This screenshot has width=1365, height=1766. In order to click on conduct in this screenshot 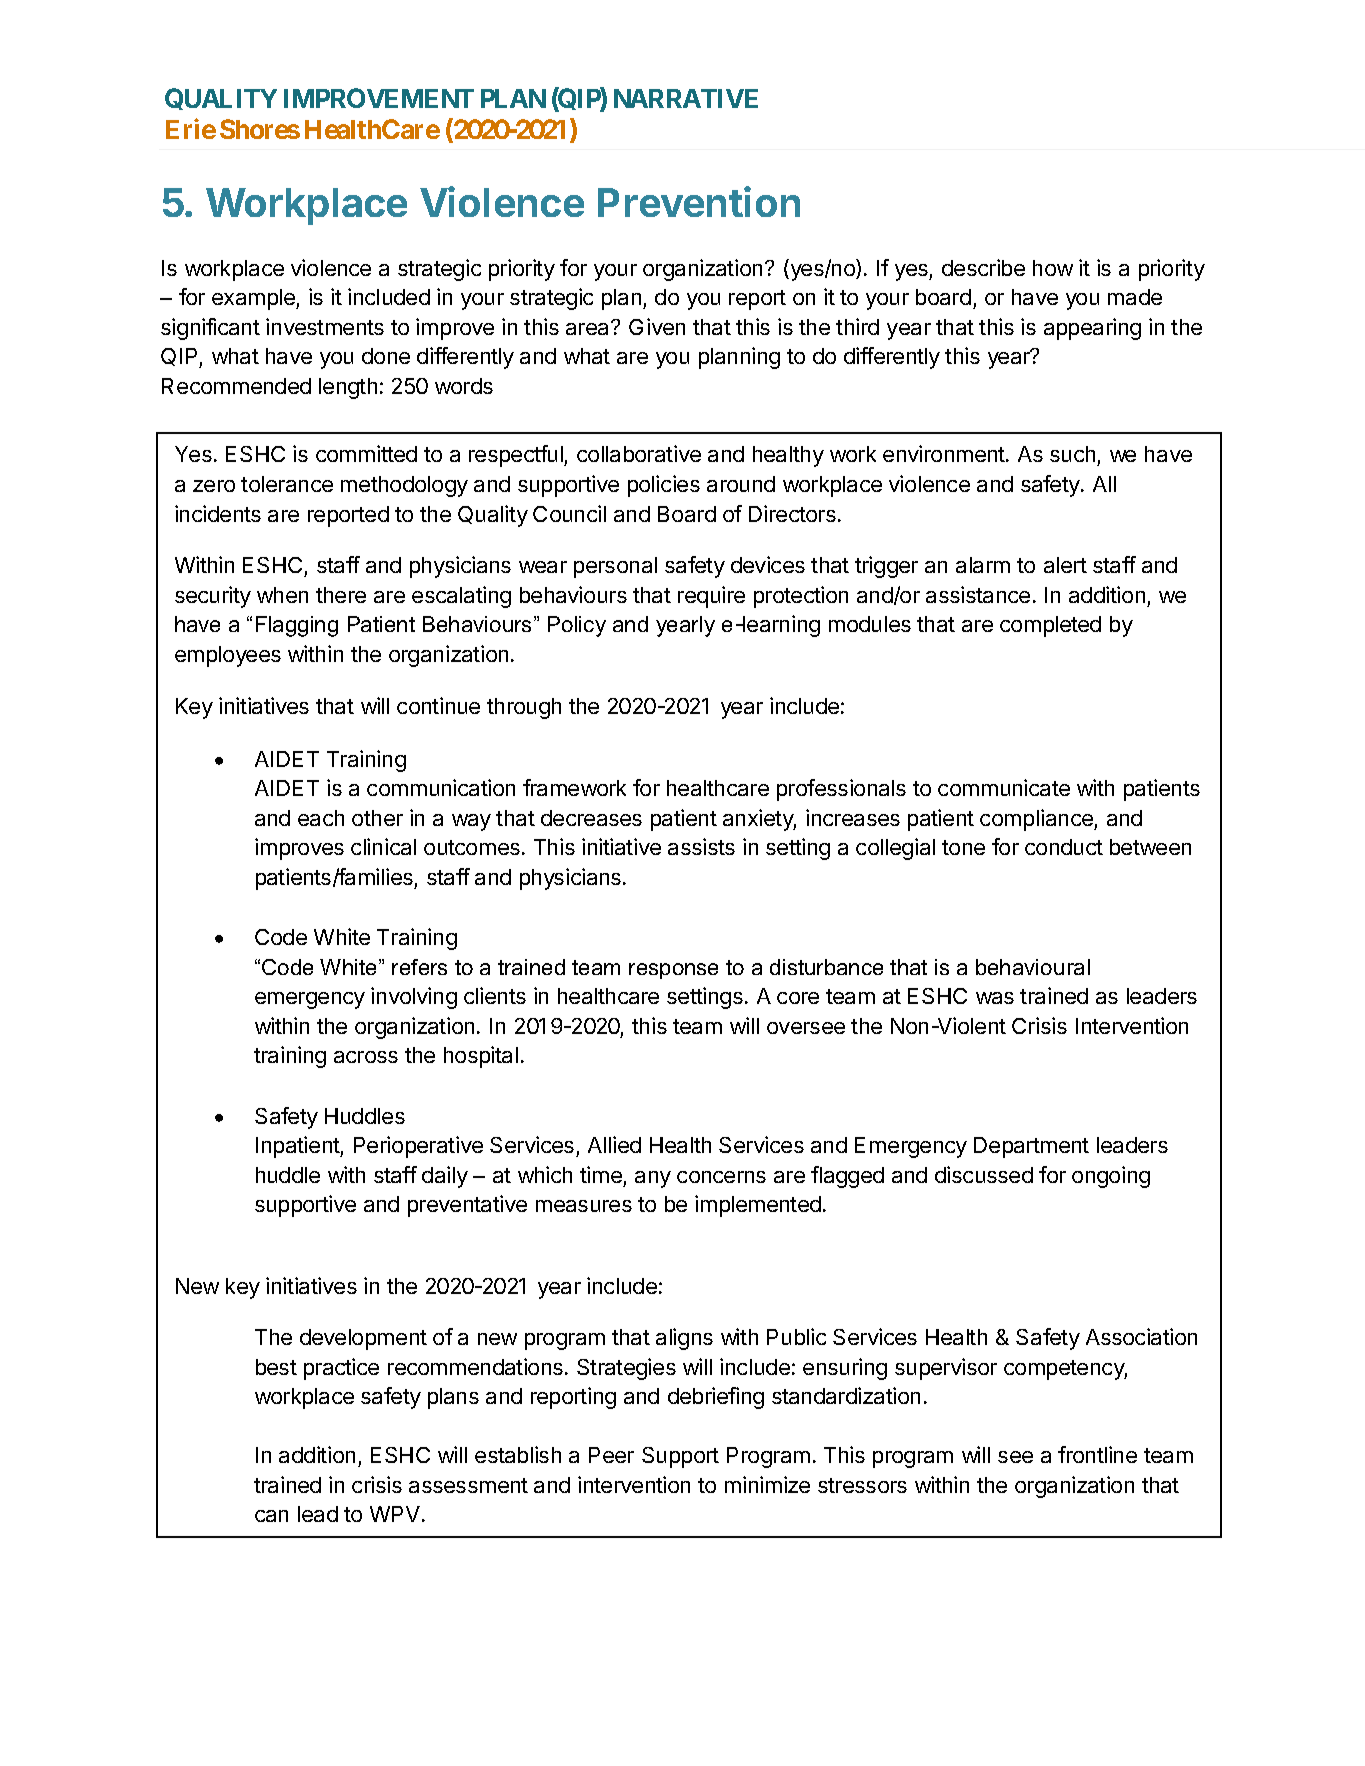, I will do `click(1064, 847)`.
